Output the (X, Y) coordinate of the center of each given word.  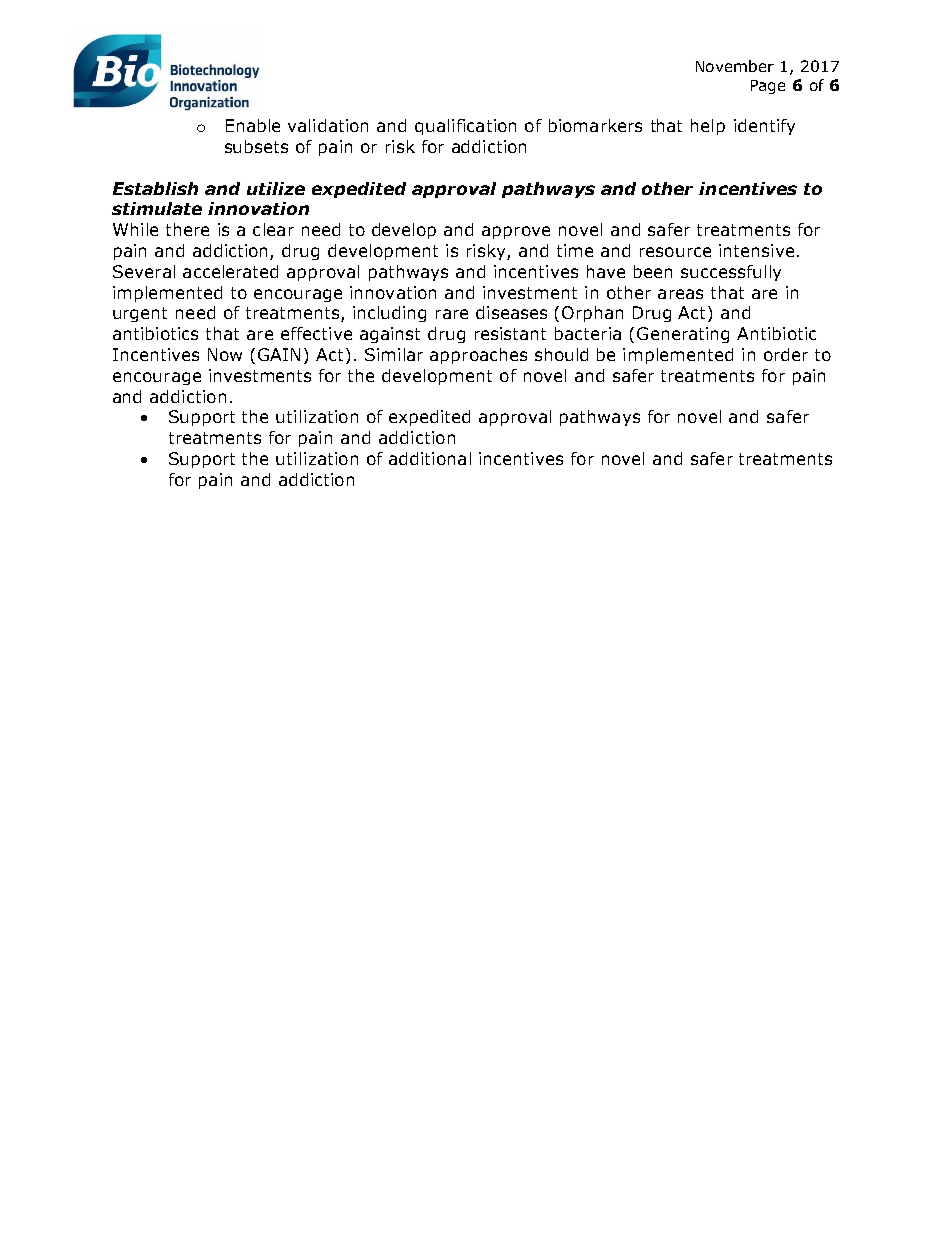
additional (430, 458)
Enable (253, 125)
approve (516, 232)
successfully (731, 273)
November (735, 66)
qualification (465, 127)
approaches (478, 356)
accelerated (230, 271)
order (786, 354)
